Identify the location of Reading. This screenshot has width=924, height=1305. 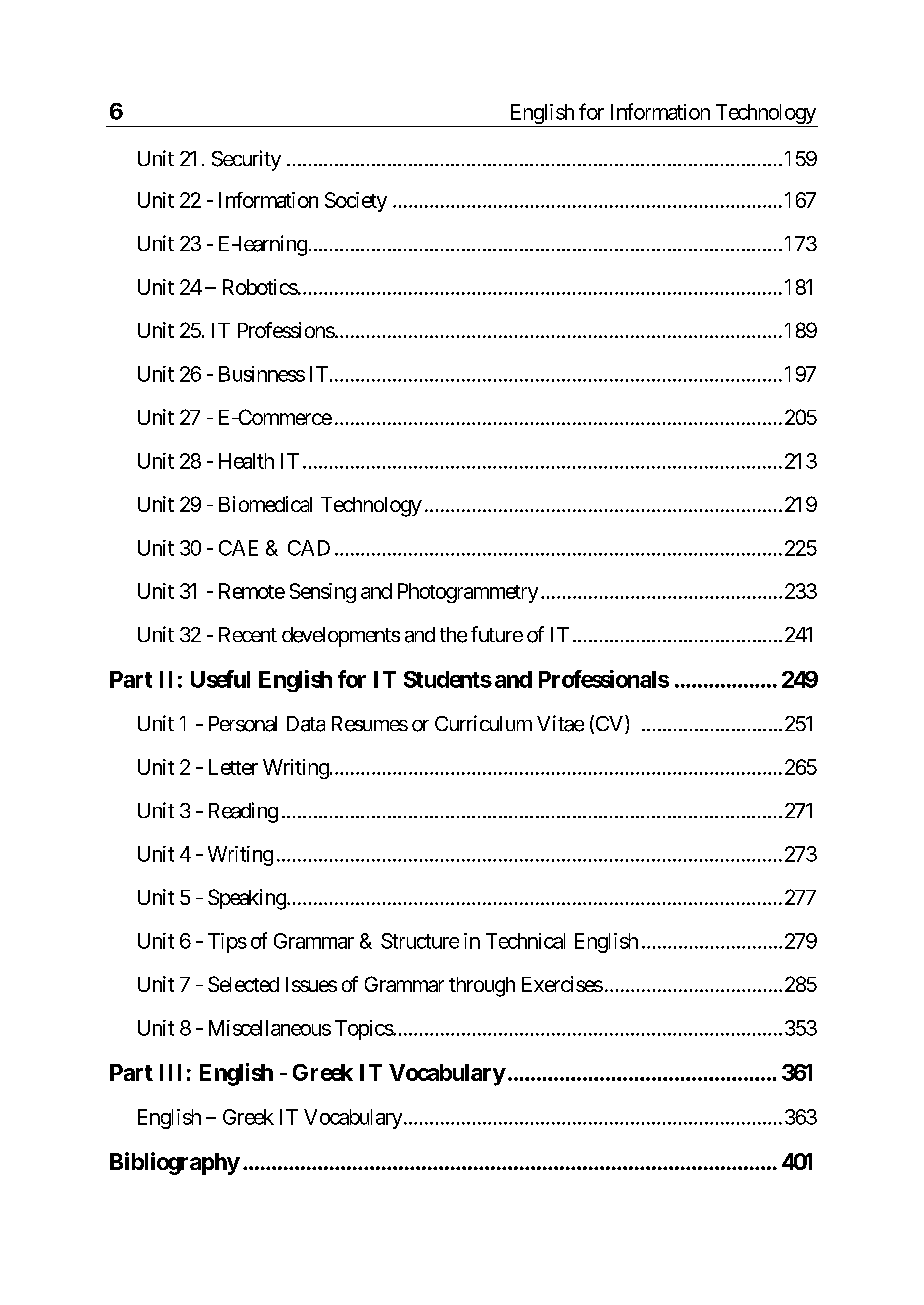
(243, 812).
